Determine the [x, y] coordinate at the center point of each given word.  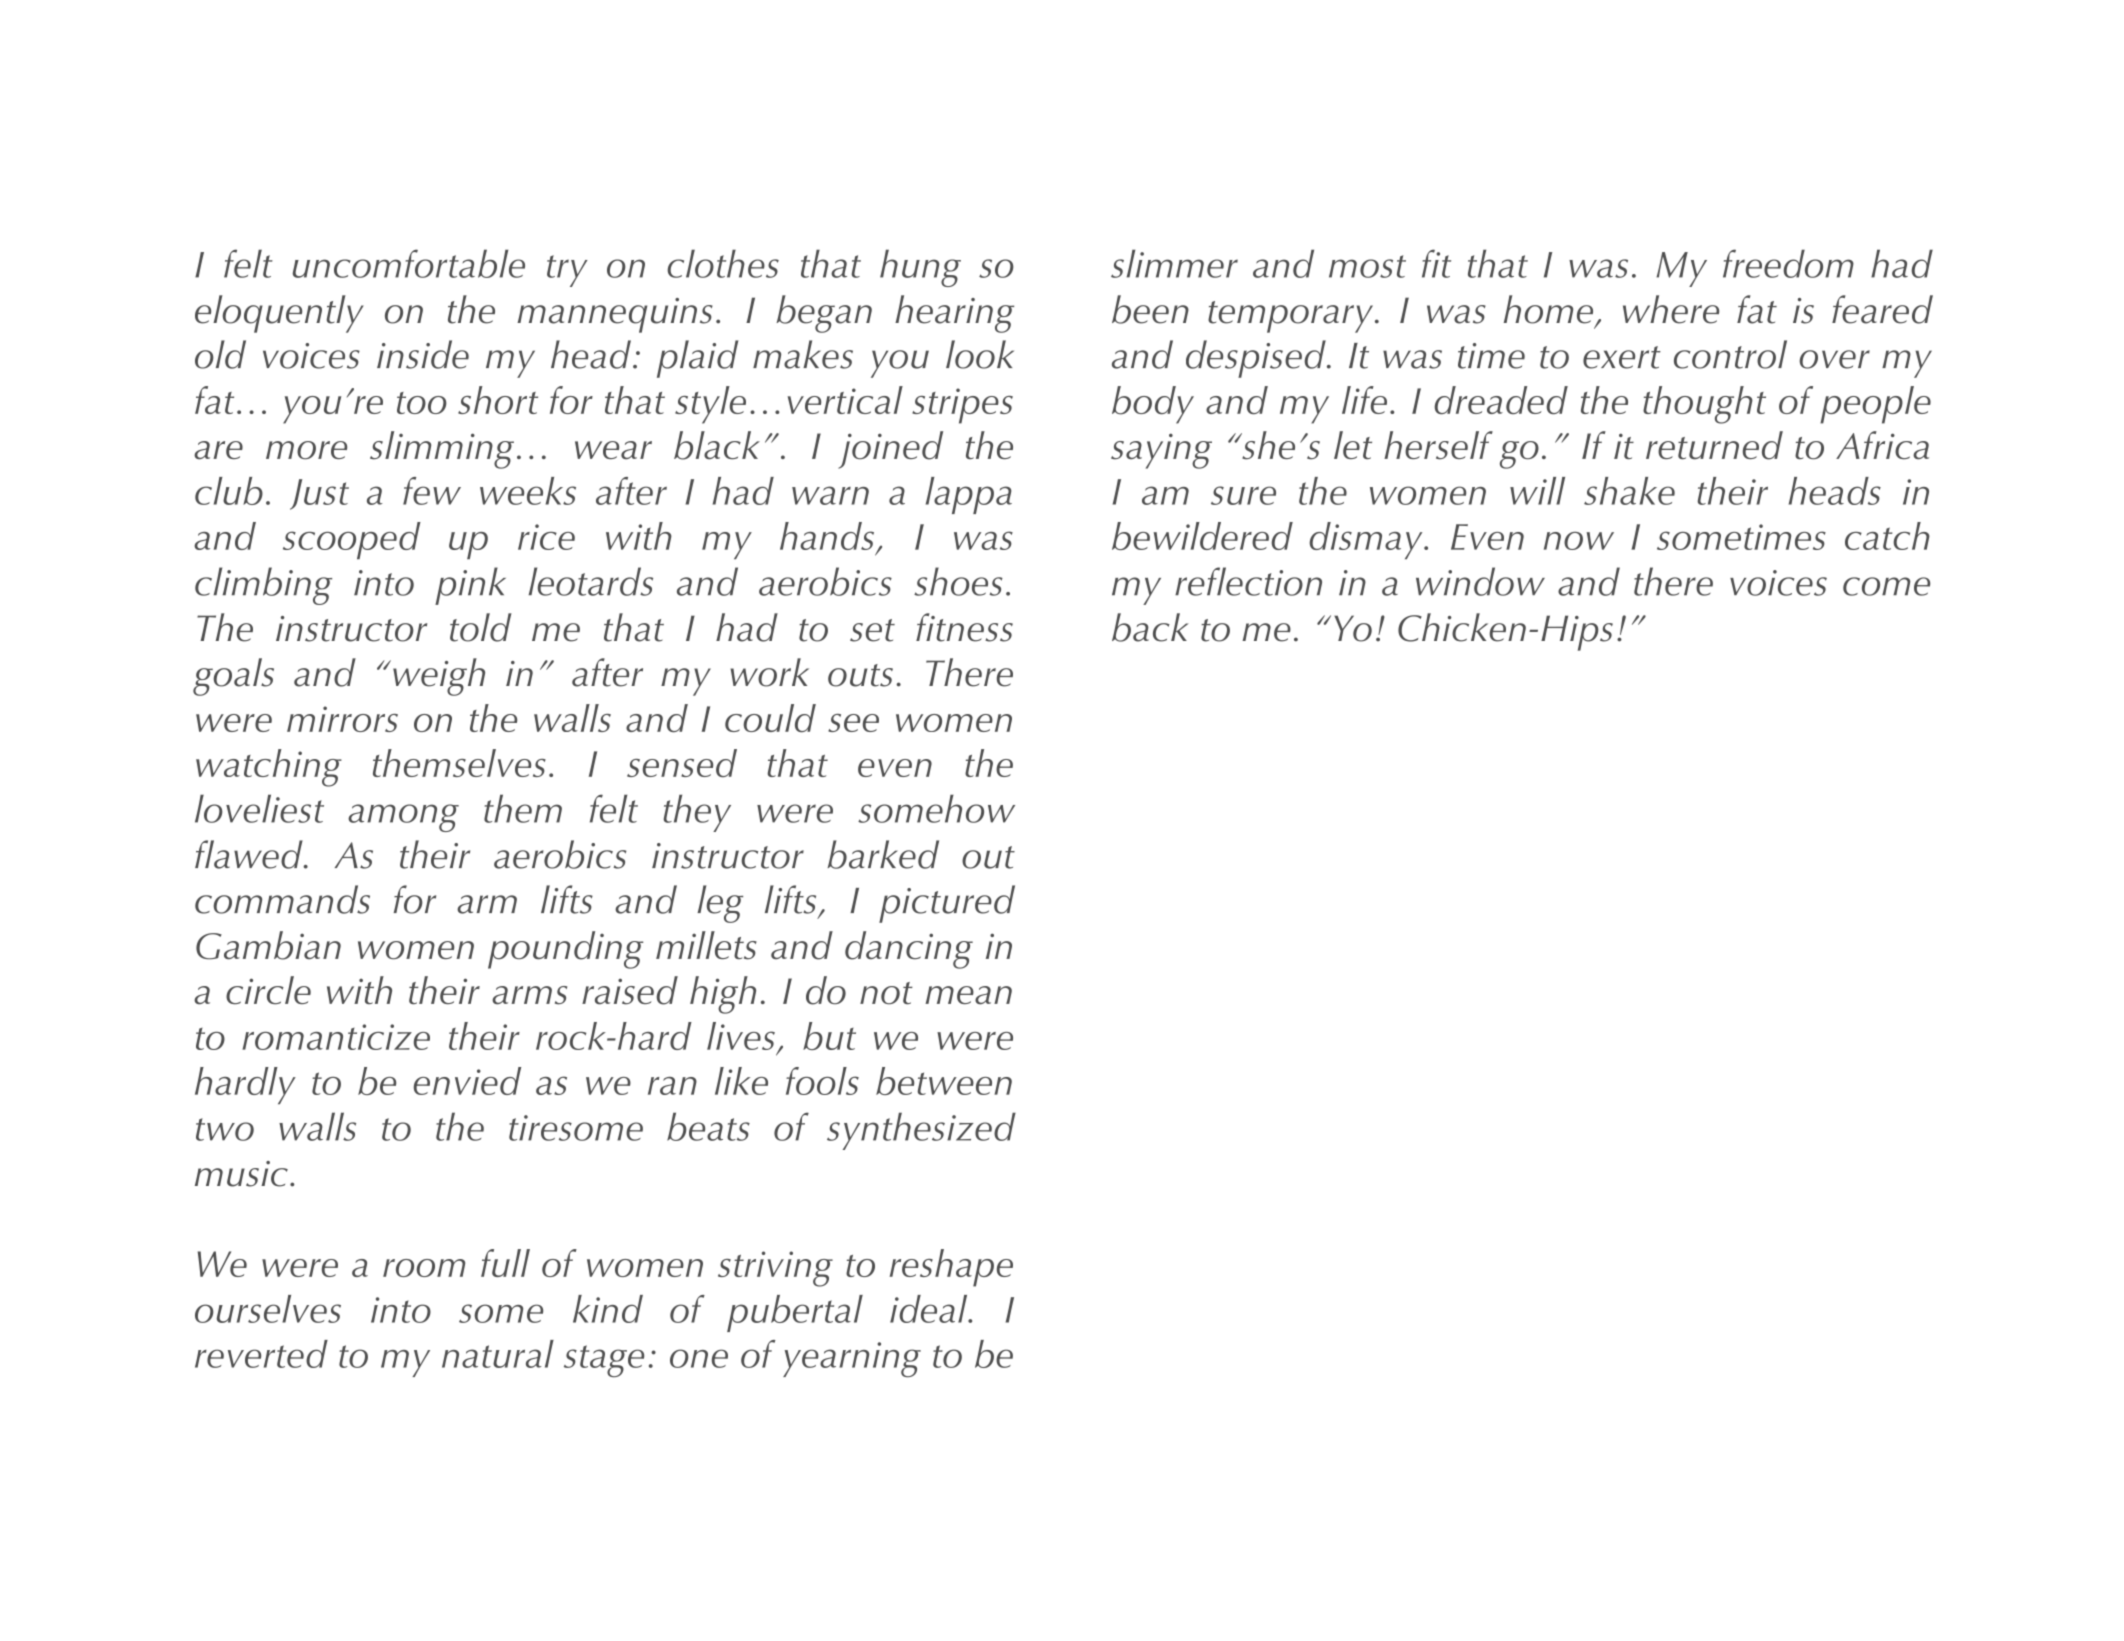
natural [498, 1354]
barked [883, 854]
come [1886, 586]
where [1671, 309]
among [403, 818]
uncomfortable [409, 263]
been [1150, 309]
